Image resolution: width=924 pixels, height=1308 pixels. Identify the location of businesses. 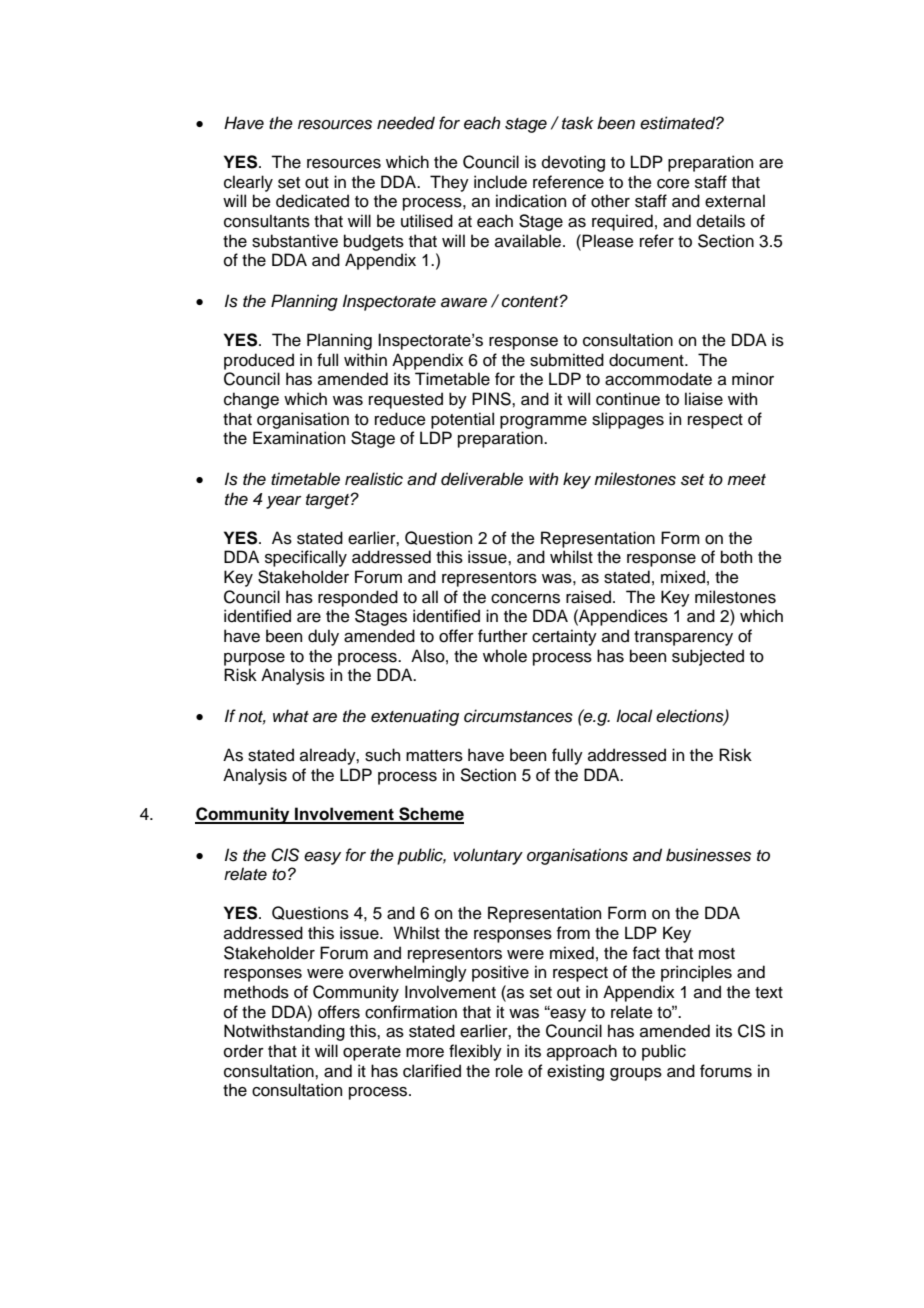
(708, 855).
